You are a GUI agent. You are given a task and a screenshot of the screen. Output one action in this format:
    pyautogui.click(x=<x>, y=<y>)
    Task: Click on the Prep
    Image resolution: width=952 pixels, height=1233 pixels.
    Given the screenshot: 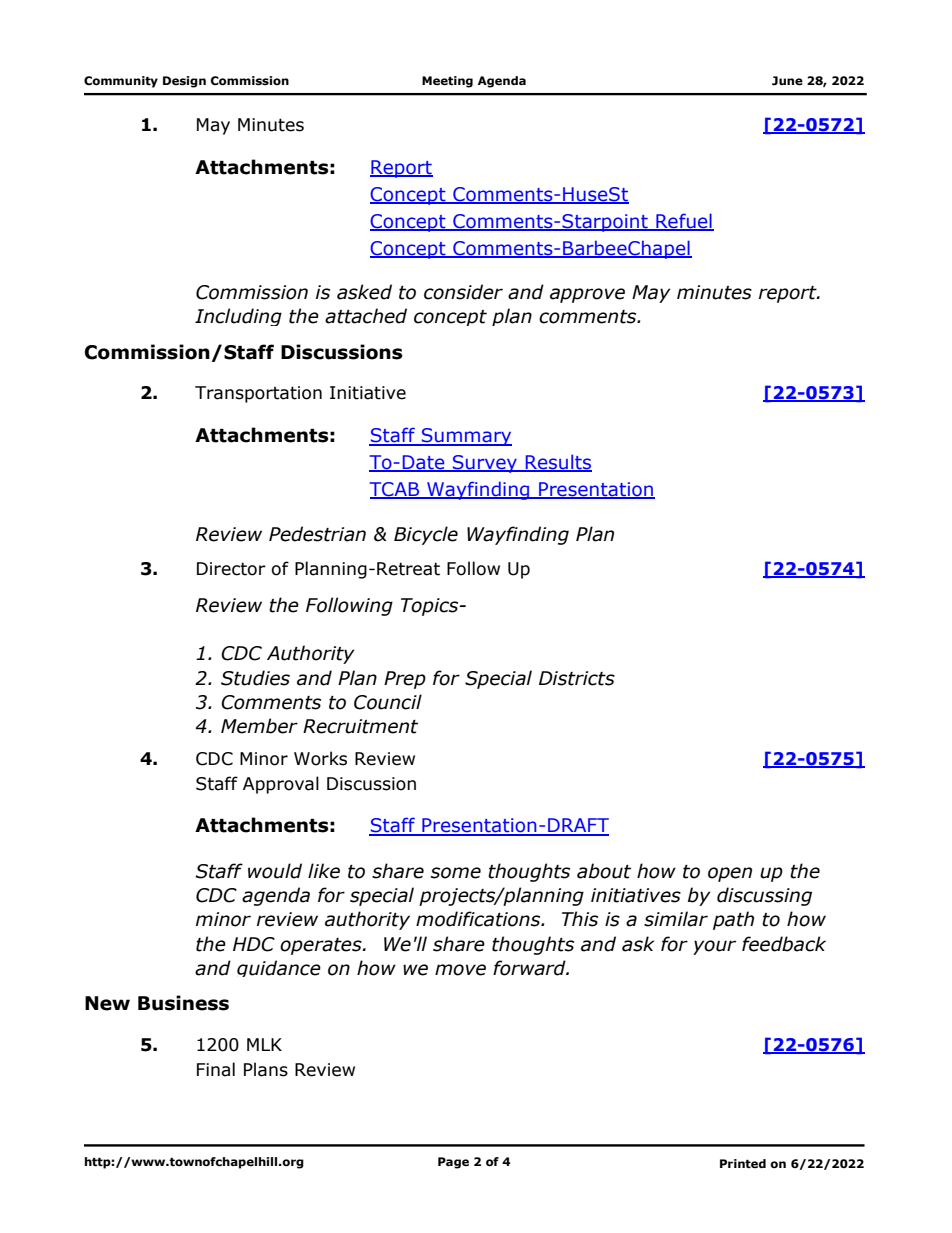 What is the action you would take?
    pyautogui.click(x=405, y=680)
